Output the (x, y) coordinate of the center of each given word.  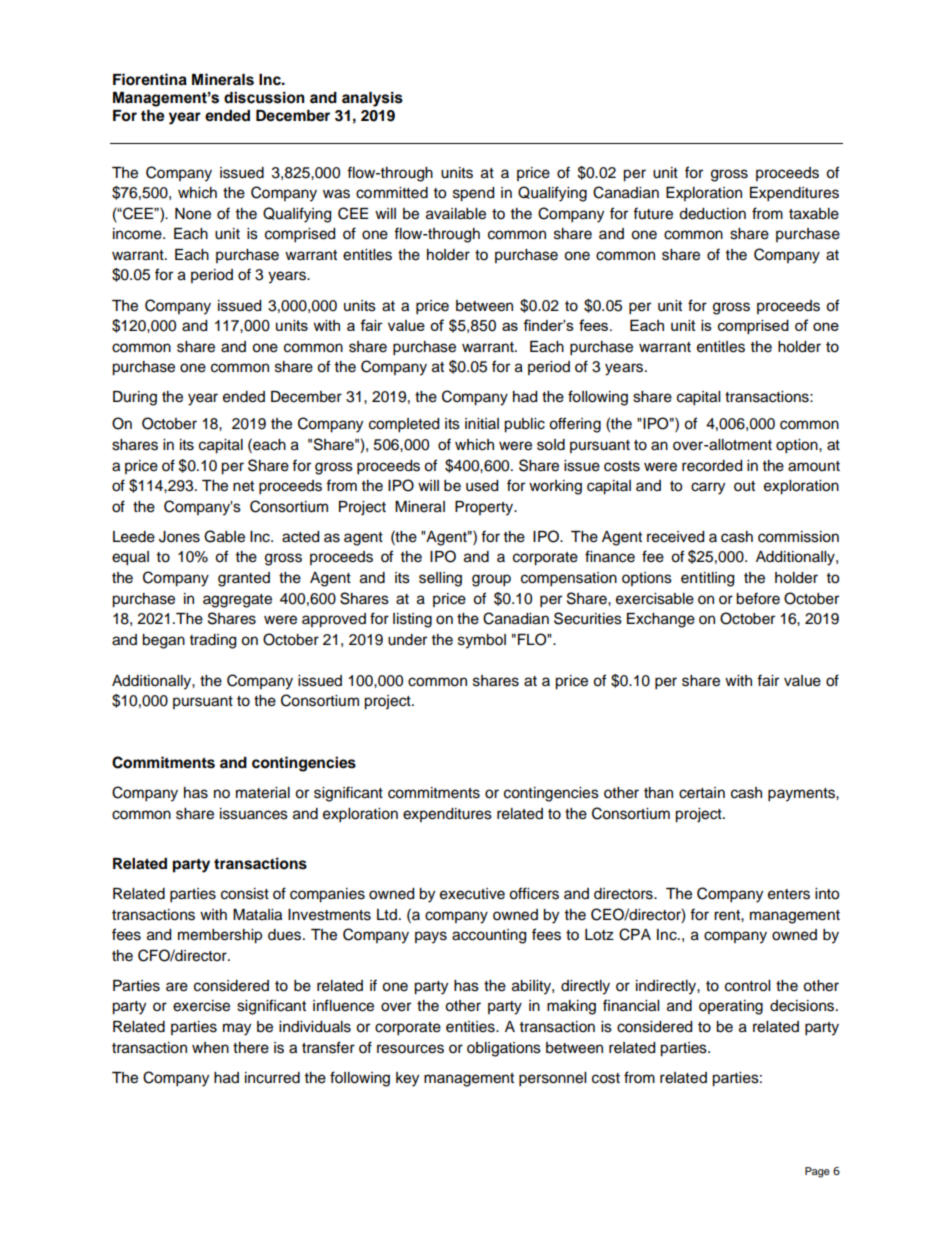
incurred (272, 1078)
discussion (264, 98)
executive (472, 894)
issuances (254, 814)
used (482, 486)
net (243, 486)
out (744, 486)
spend (473, 194)
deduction (712, 214)
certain (702, 793)
